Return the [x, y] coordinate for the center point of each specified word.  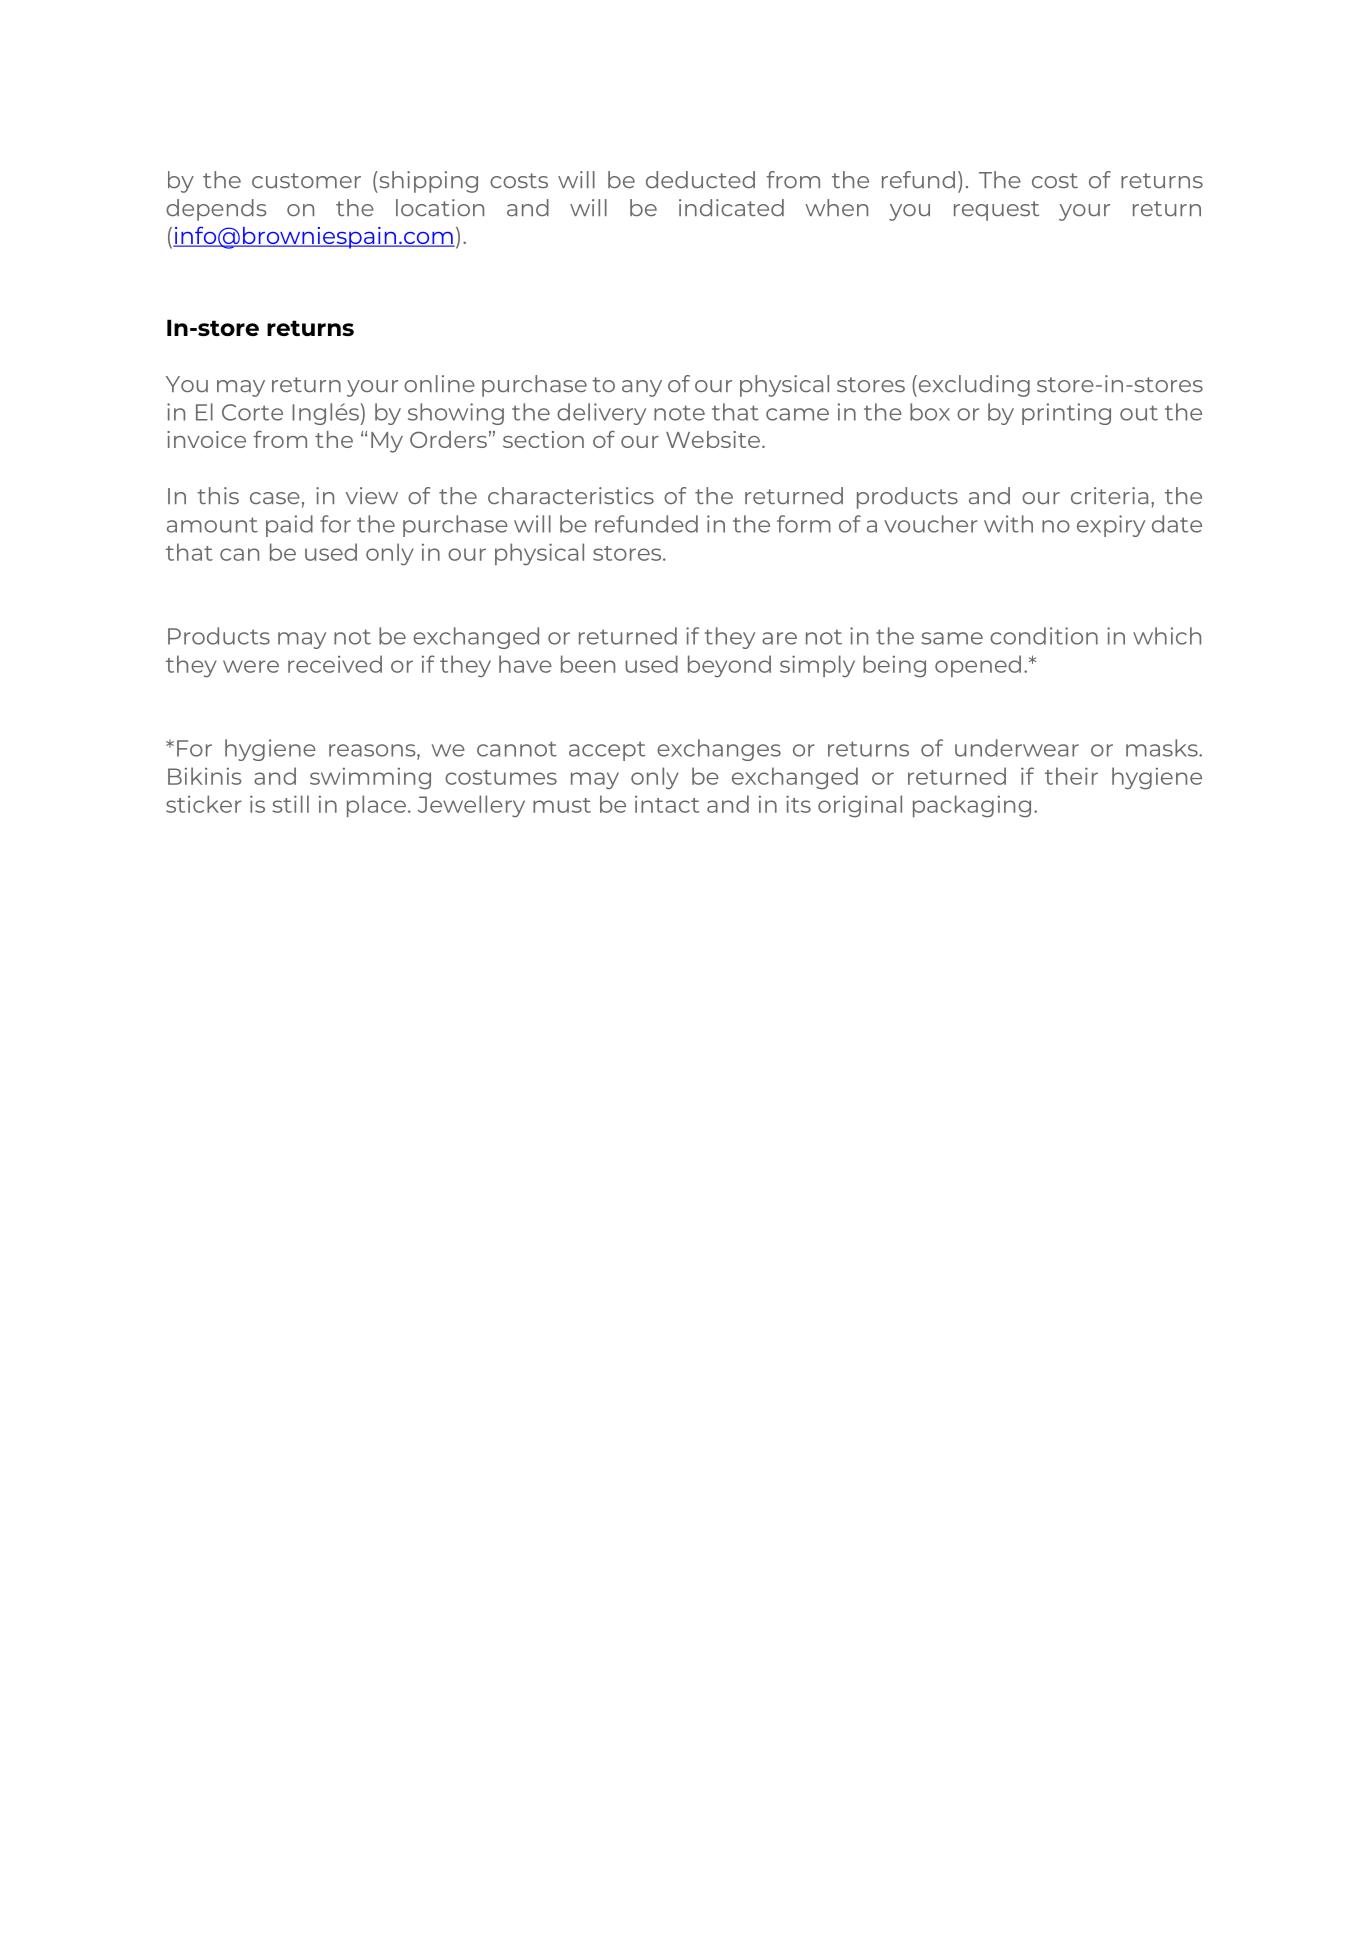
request [996, 211]
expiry [1111, 526]
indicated [731, 208]
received [335, 664]
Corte [252, 412]
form [804, 524]
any [642, 388]
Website [713, 439]
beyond [729, 666]
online [439, 384]
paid [289, 526]
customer [306, 181]
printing [1066, 414]
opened [978, 666]
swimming [370, 778]
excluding [973, 386]
